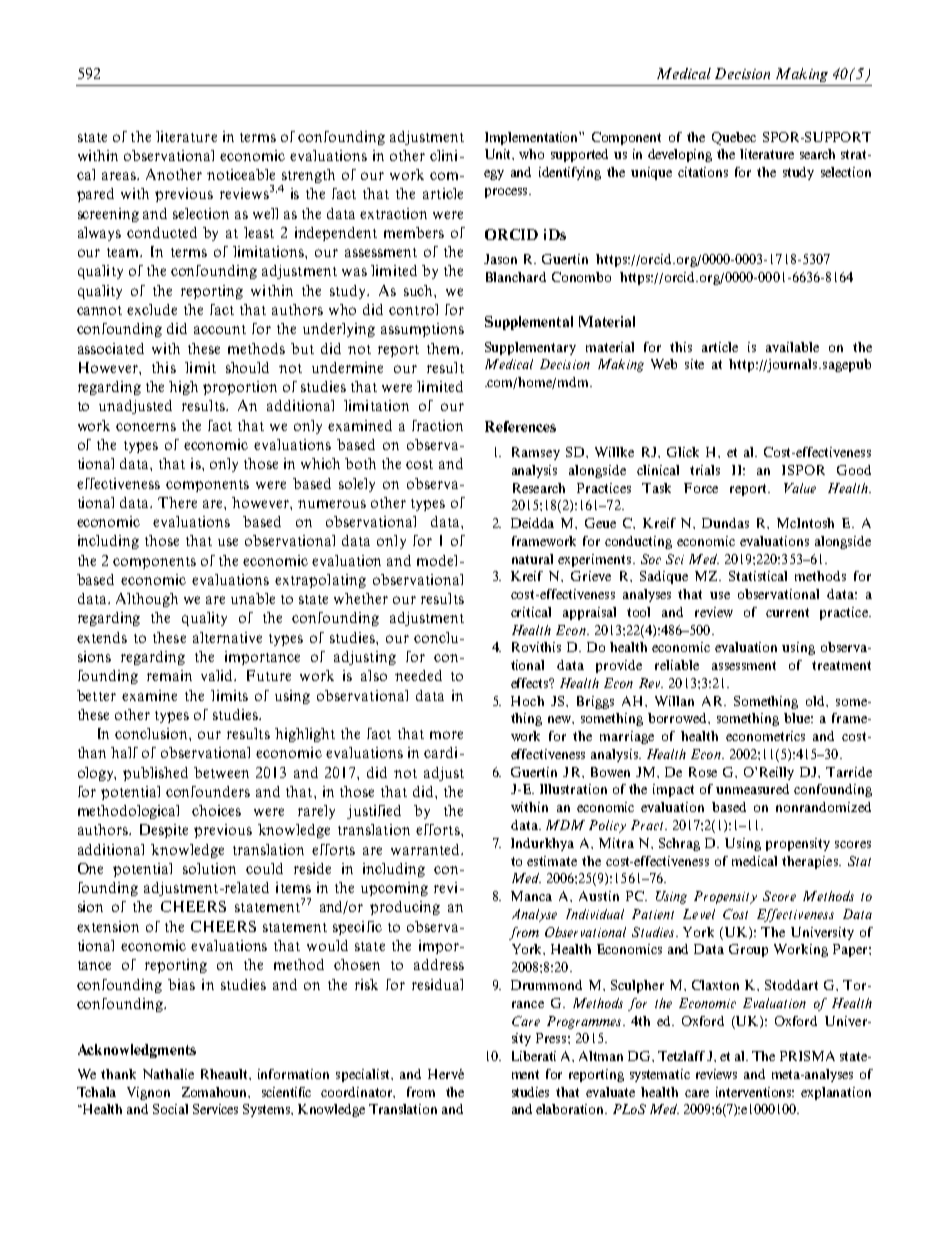 The width and height of the screenshot is (952, 1257). Describe the element at coordinates (168, 1074) in the screenshot. I see `Nathalie` at that location.
